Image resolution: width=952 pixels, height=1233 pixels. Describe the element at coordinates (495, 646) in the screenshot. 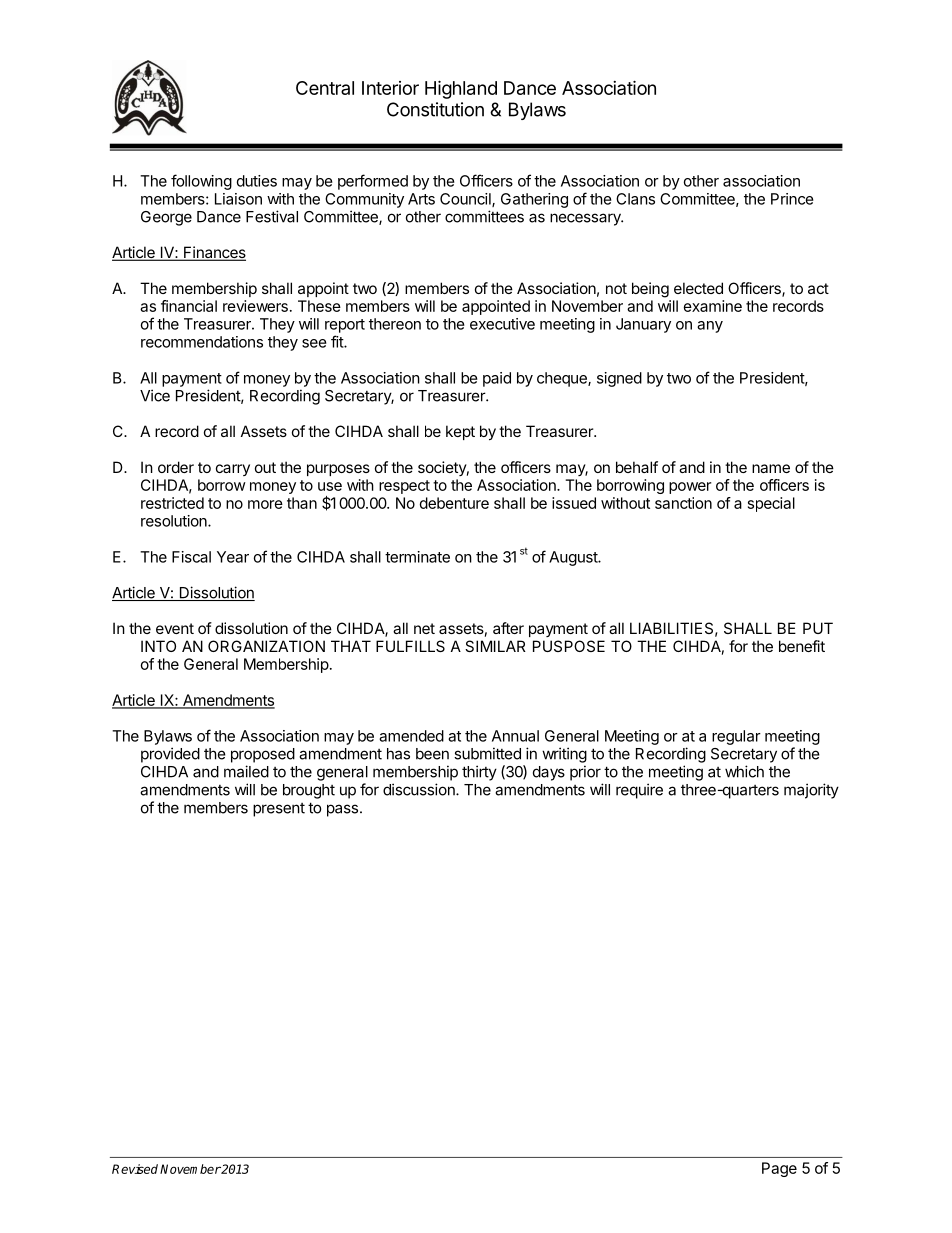

I see `SIMILAR` at that location.
